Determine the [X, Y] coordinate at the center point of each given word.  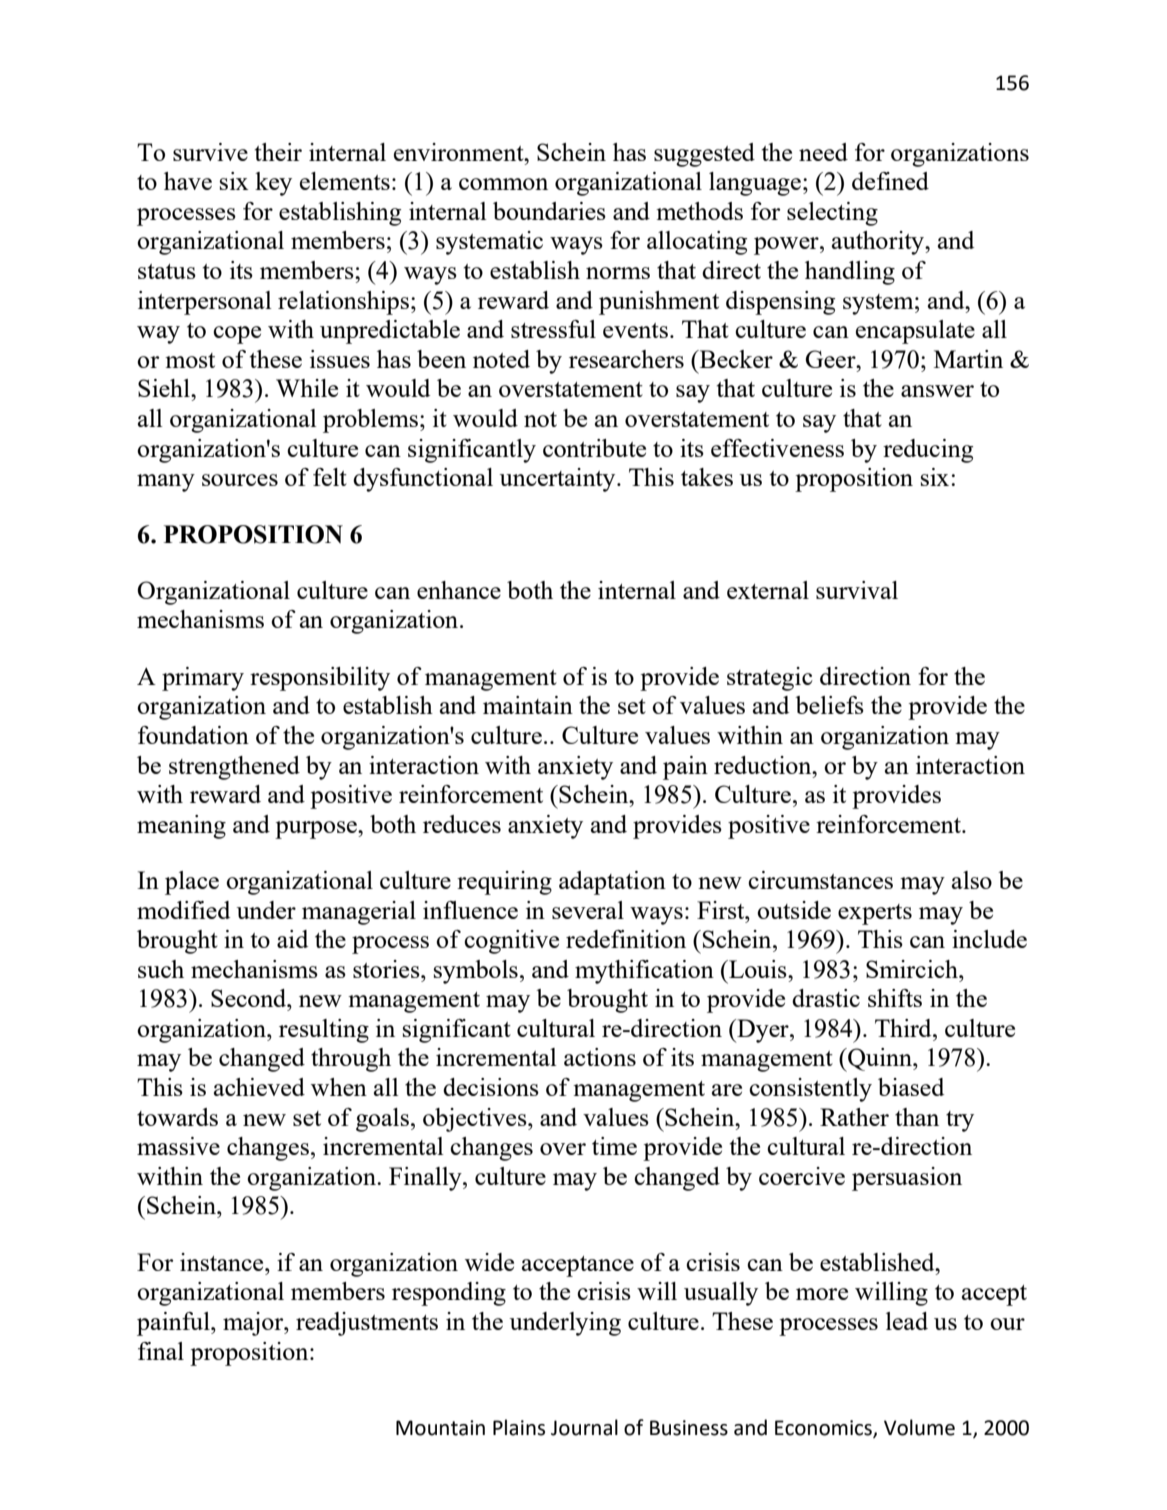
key [273, 184]
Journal [584, 1427]
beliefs [829, 705]
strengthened [234, 768]
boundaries [549, 211]
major [254, 1324]
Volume [919, 1427]
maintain [528, 705]
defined [890, 181]
